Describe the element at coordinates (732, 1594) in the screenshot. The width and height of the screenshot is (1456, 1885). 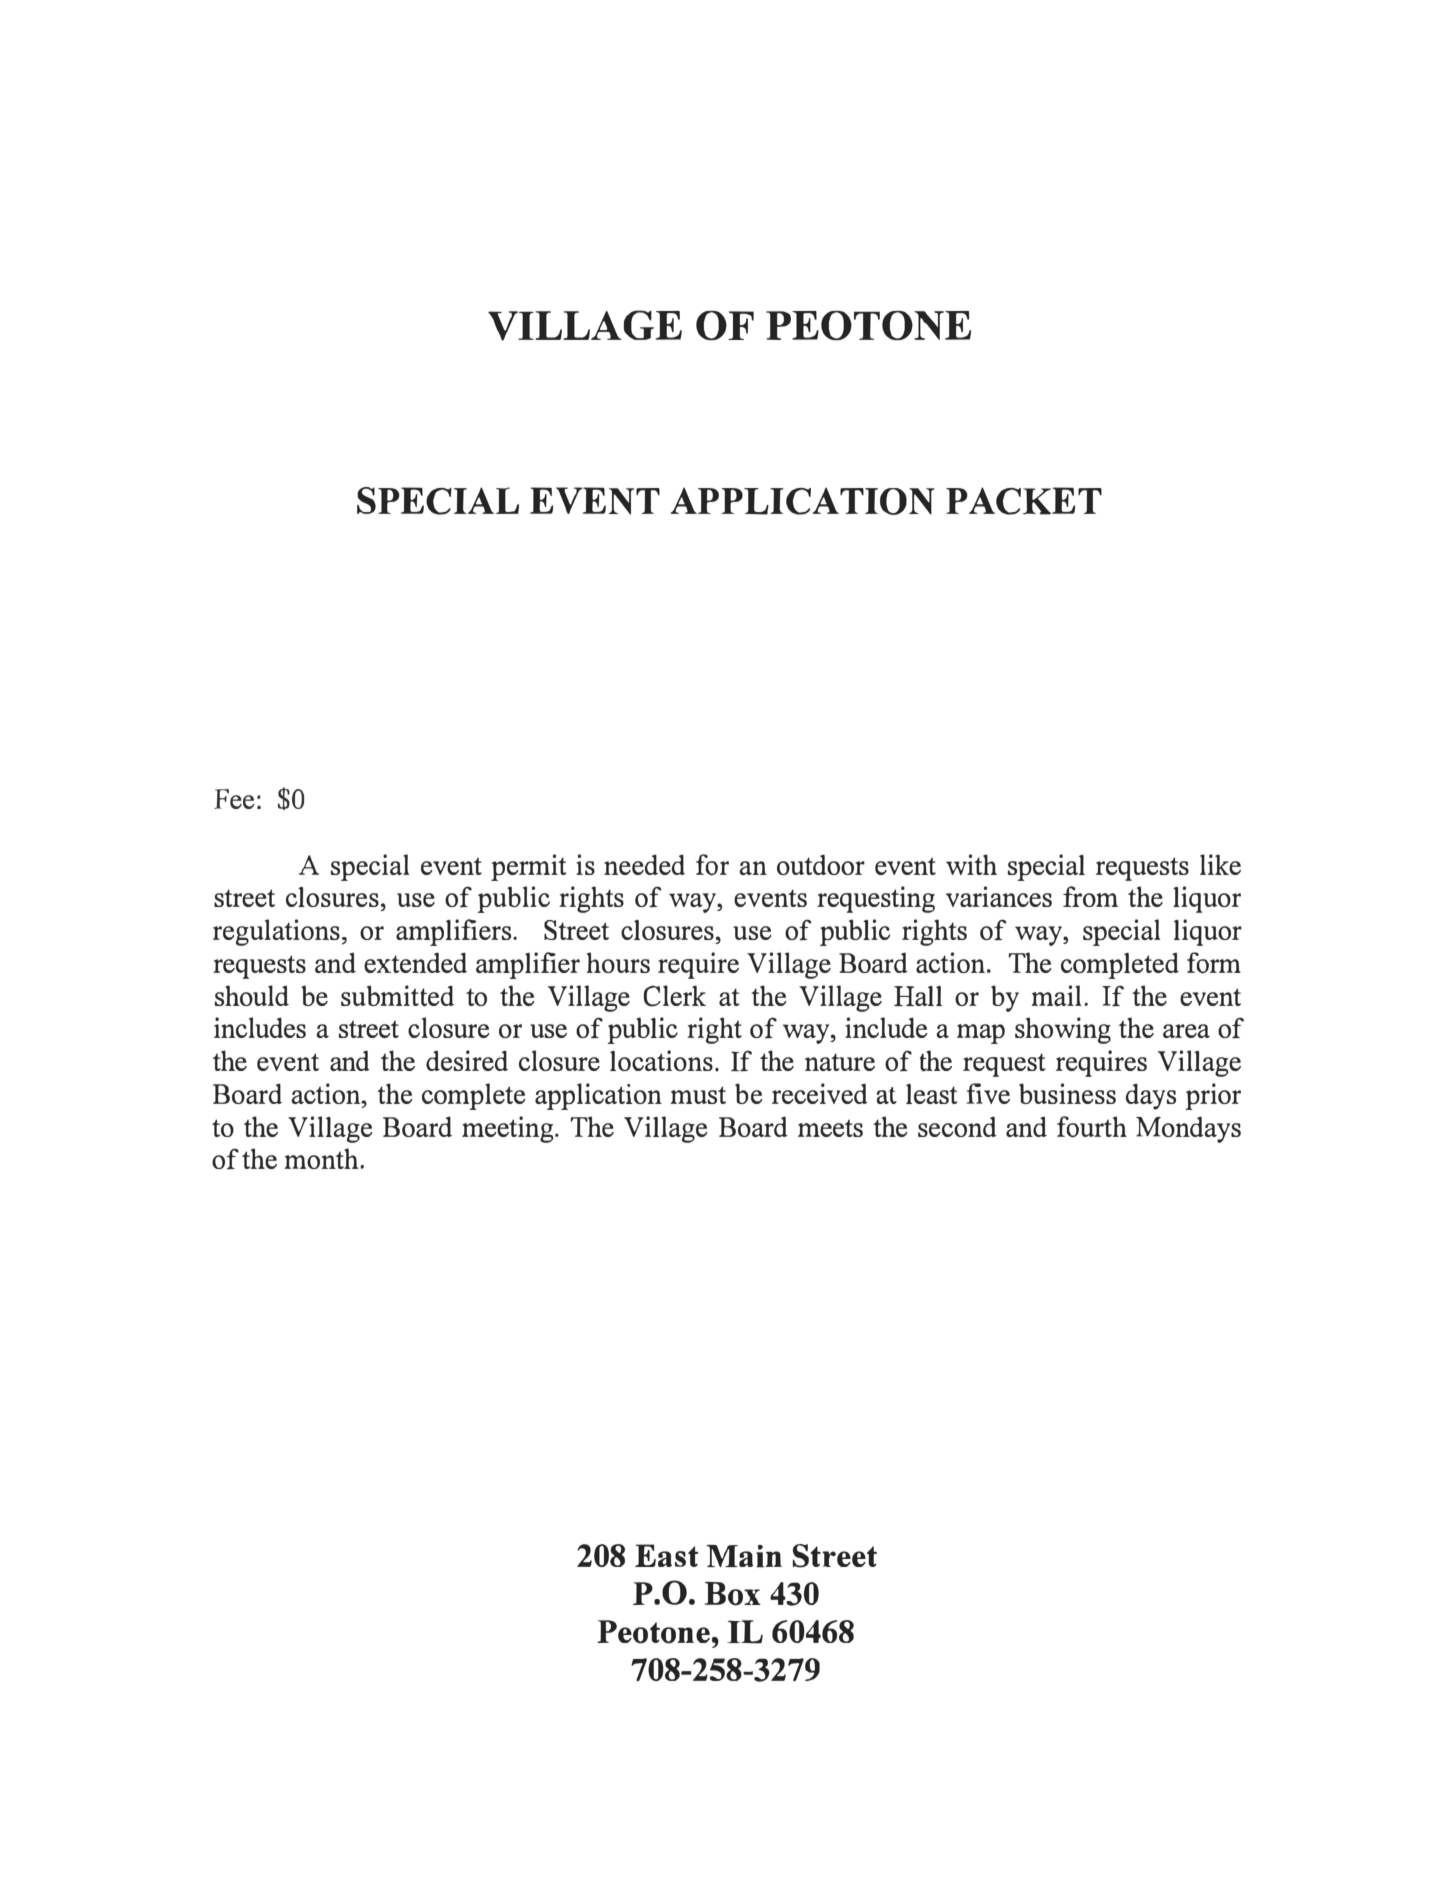
I see `Box` at that location.
